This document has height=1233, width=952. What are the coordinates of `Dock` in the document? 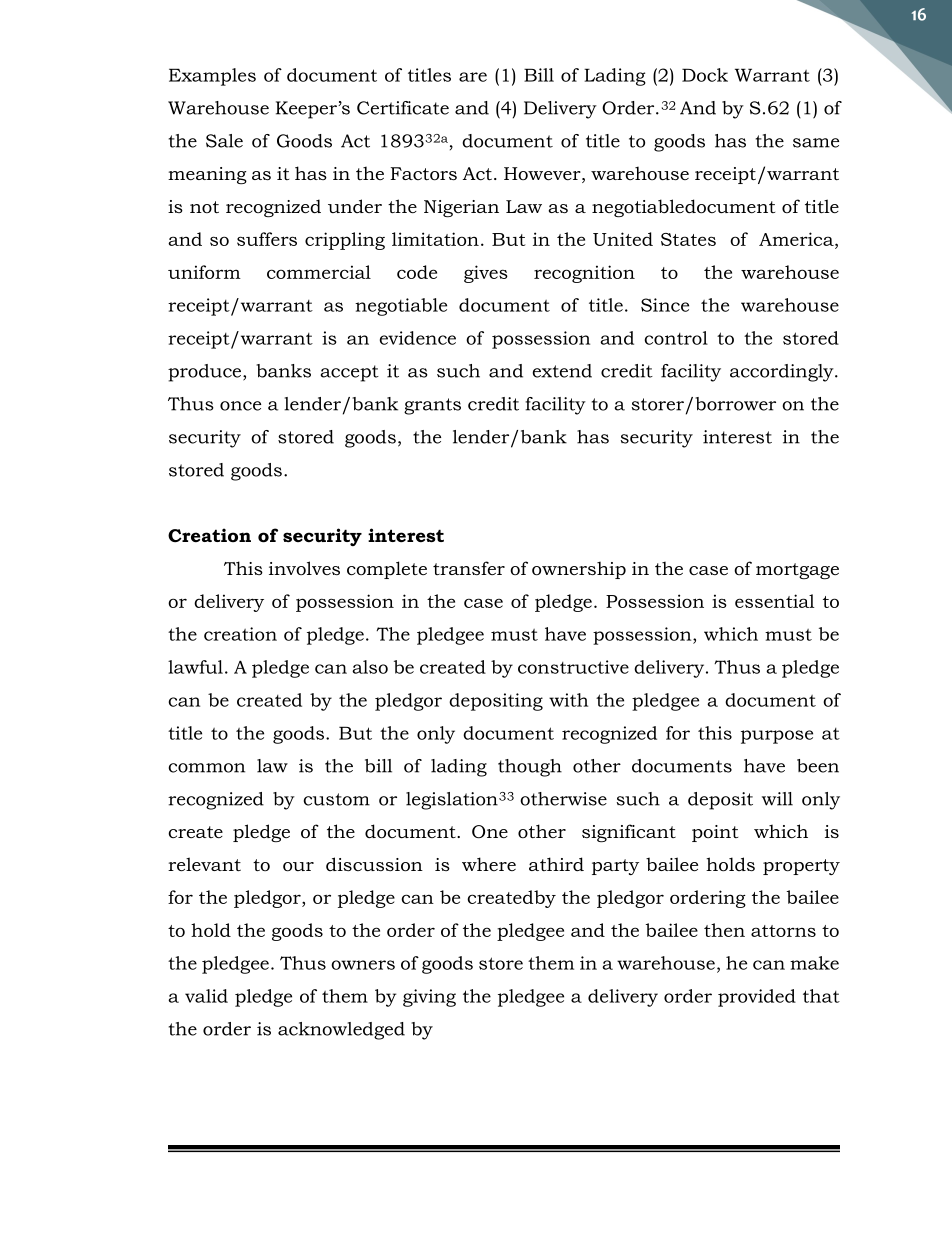 It's located at (705, 75).
